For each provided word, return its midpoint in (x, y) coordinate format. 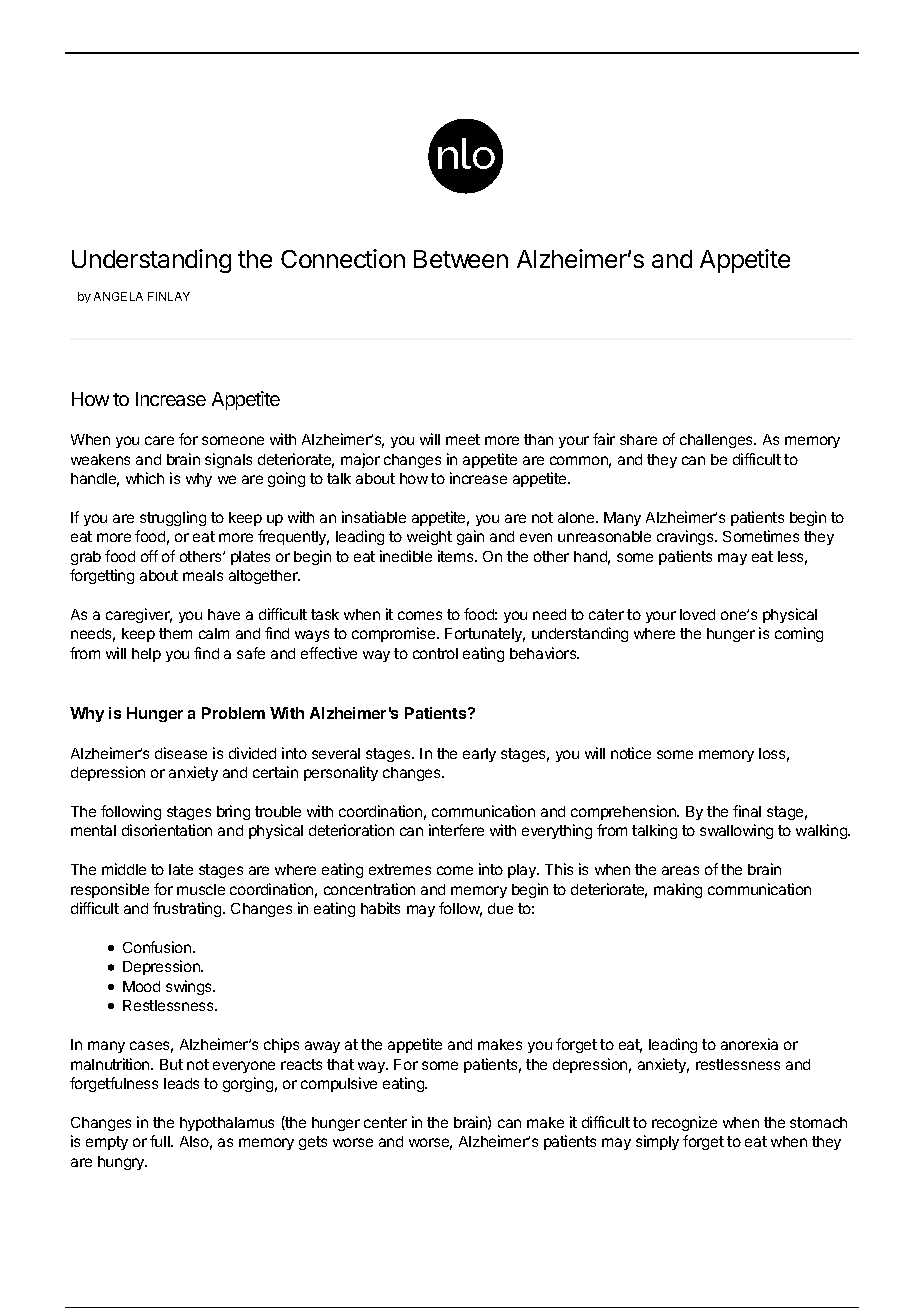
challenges (718, 441)
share (638, 439)
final (747, 811)
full (161, 1141)
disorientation (167, 830)
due (500, 908)
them (175, 633)
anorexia (749, 1044)
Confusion (158, 947)
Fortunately (485, 635)
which (145, 478)
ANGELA (118, 296)
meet (463, 439)
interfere (456, 830)
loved (697, 614)
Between (461, 259)
